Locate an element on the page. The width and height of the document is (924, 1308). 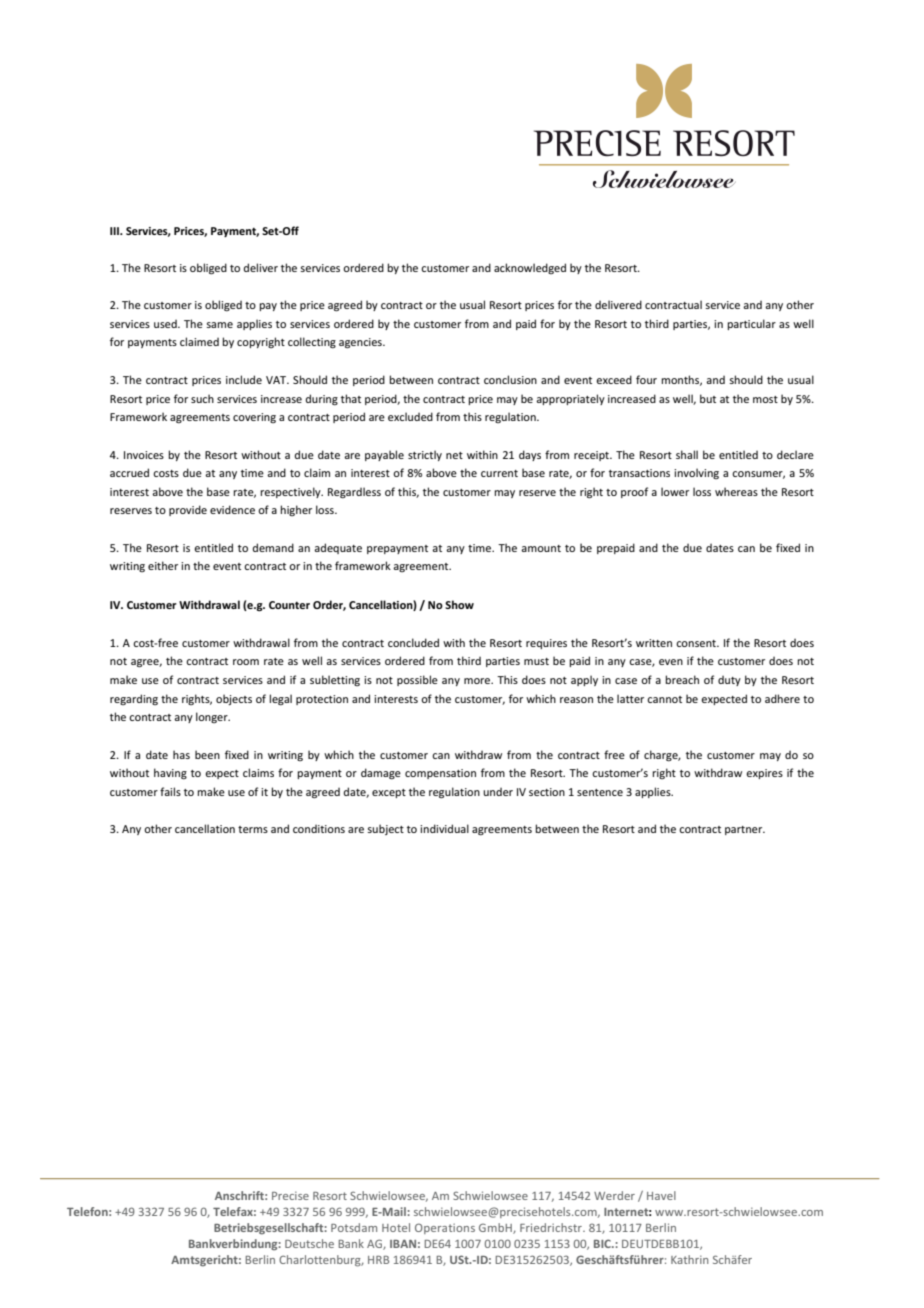
acknowledged is located at coordinates (530, 268).
